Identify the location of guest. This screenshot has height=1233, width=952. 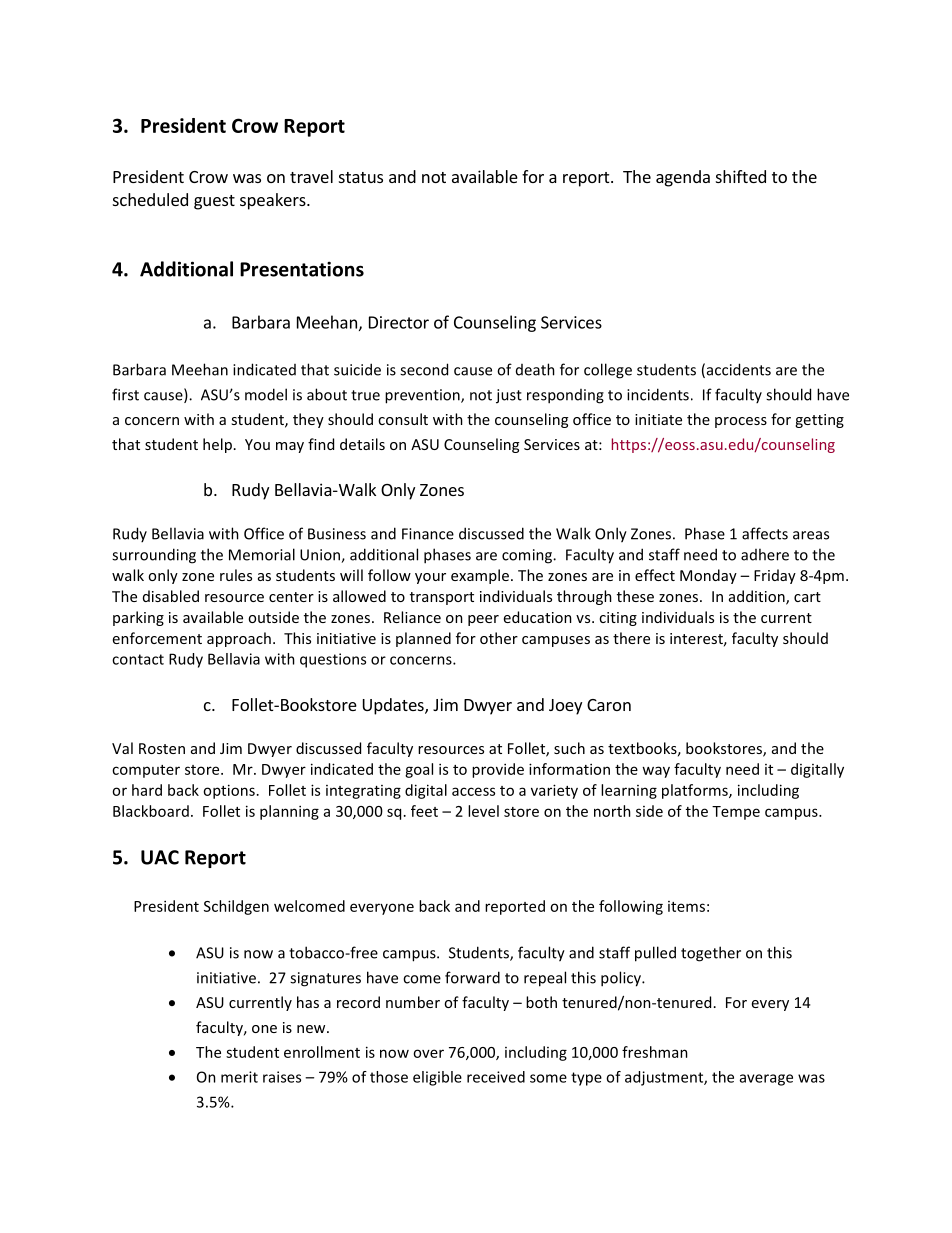
(214, 202).
